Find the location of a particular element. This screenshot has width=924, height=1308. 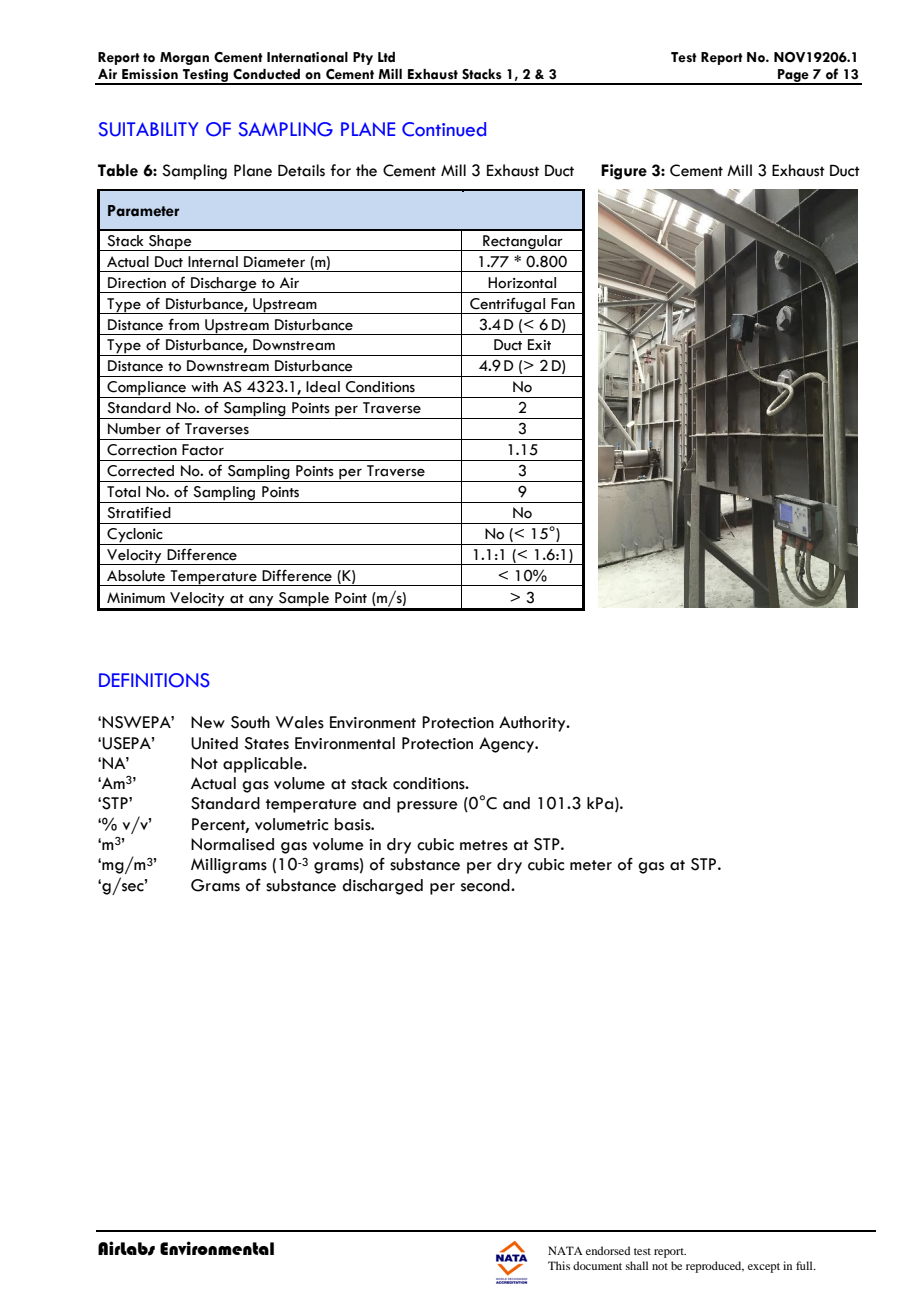

Exit is located at coordinates (539, 344).
